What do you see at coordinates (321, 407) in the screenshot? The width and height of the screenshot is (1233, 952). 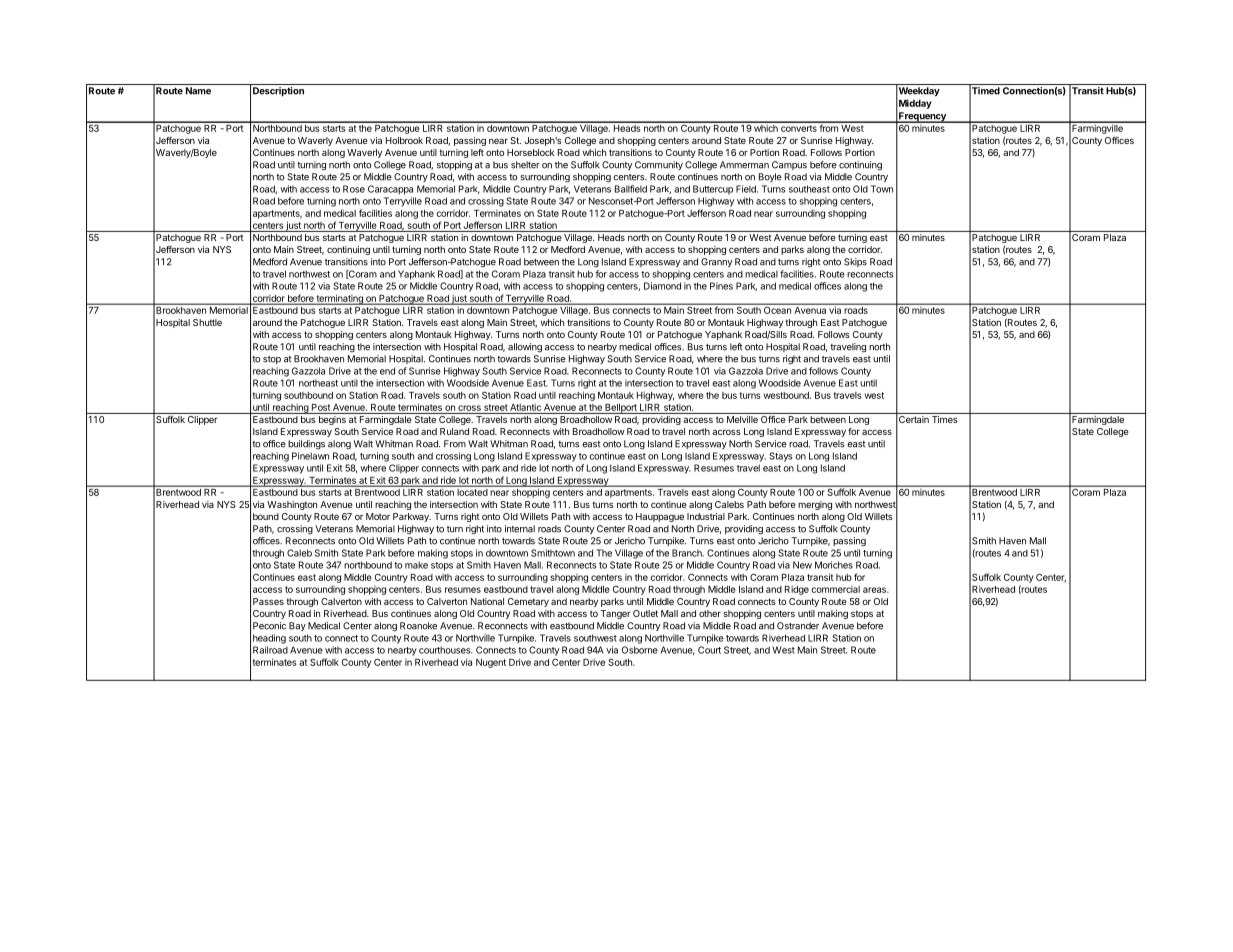 I see `Post` at bounding box center [321, 407].
